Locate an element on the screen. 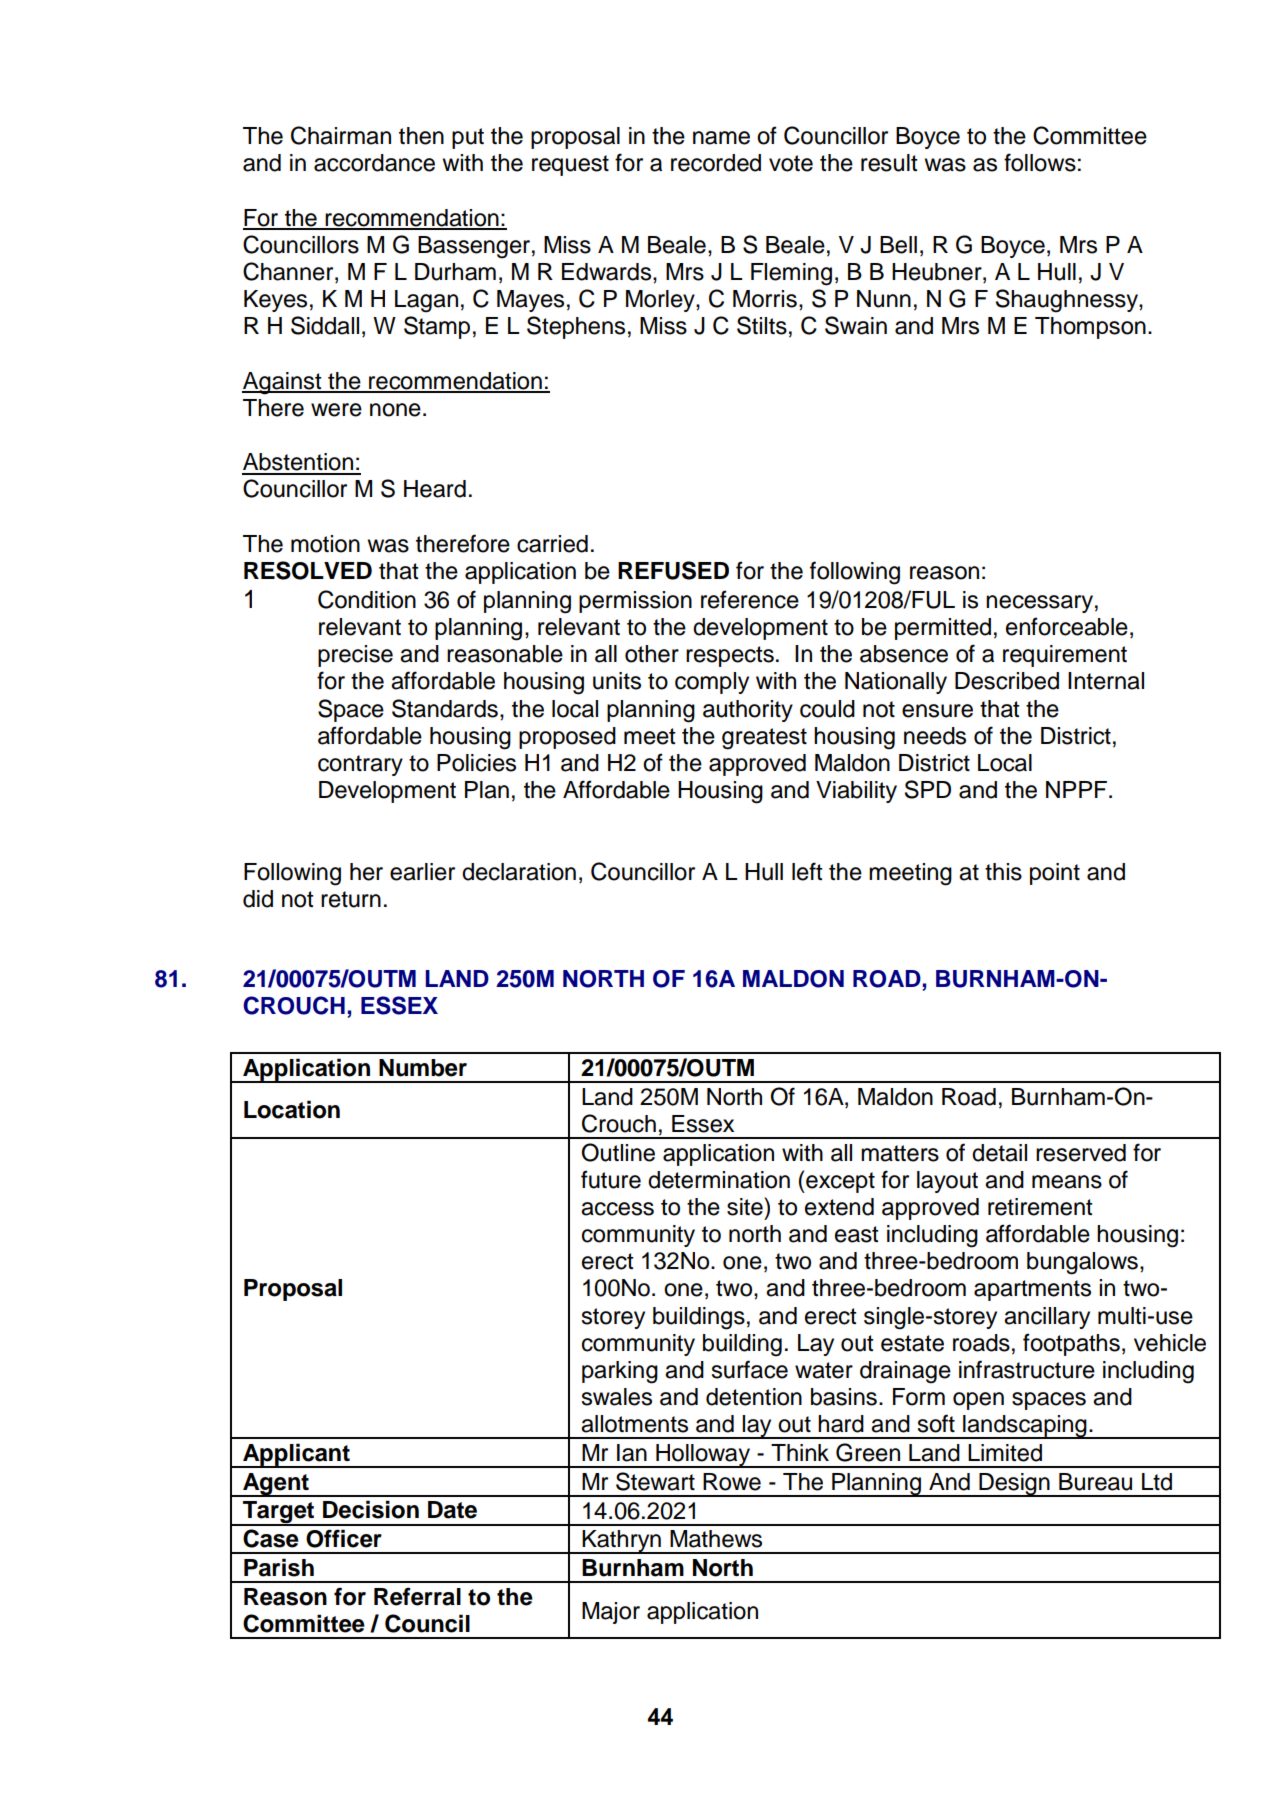  determination is located at coordinates (719, 1180).
